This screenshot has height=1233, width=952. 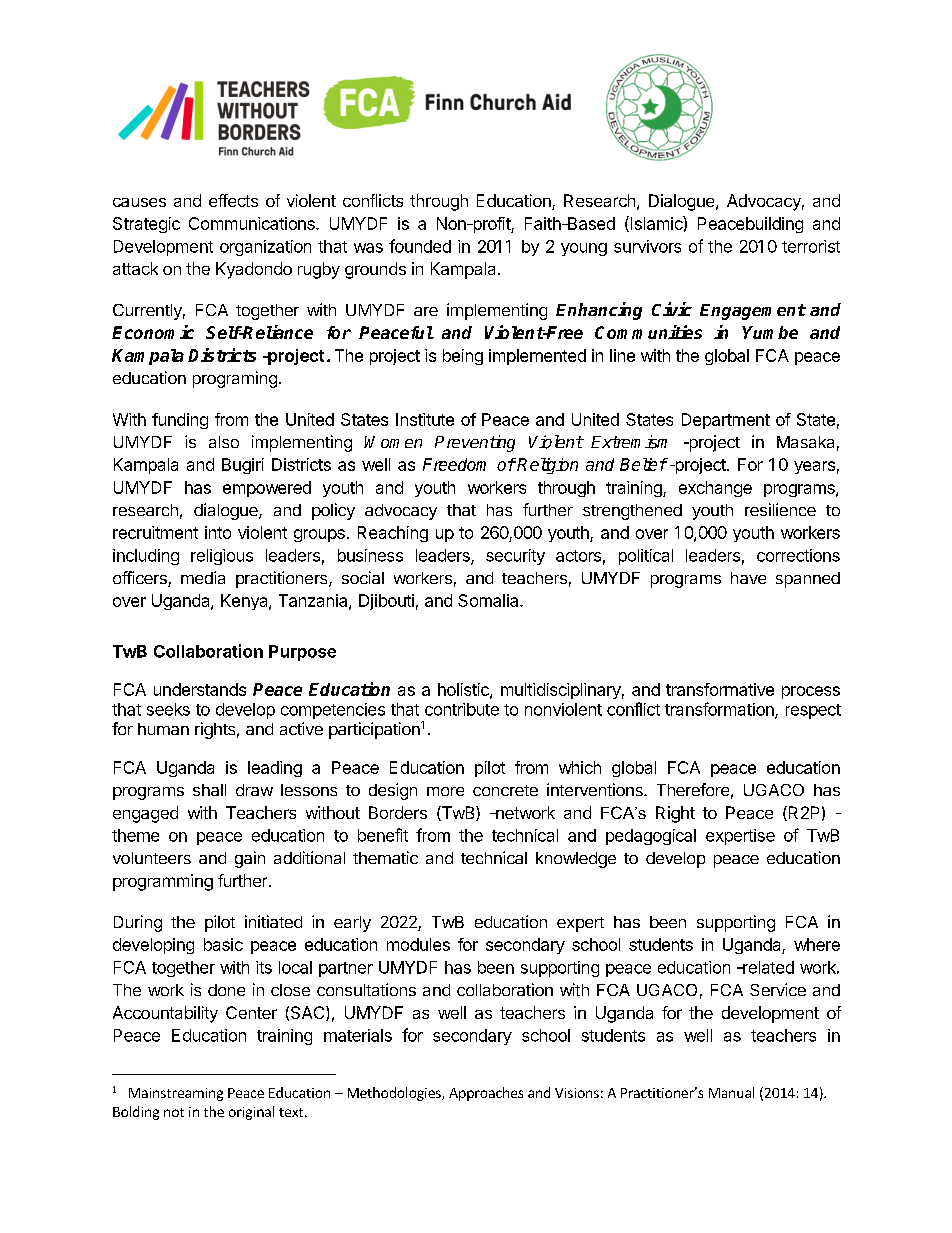 I want to click on have, so click(x=748, y=578).
